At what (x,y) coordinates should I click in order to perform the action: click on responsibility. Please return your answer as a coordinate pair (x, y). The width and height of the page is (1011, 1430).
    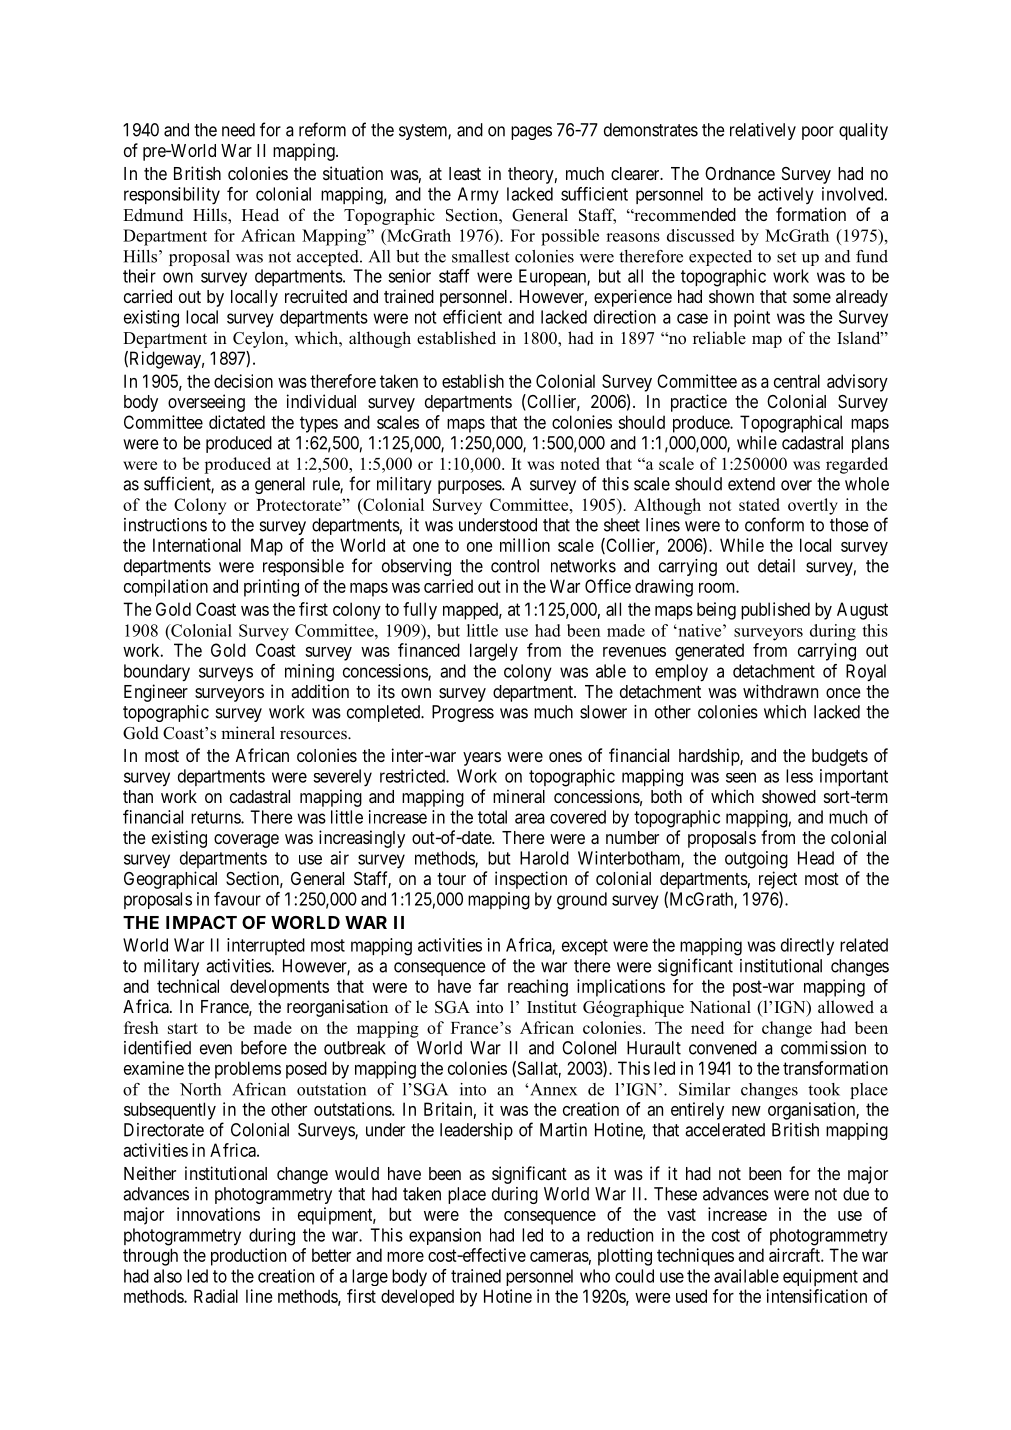
    Looking at the image, I should click on (172, 196).
